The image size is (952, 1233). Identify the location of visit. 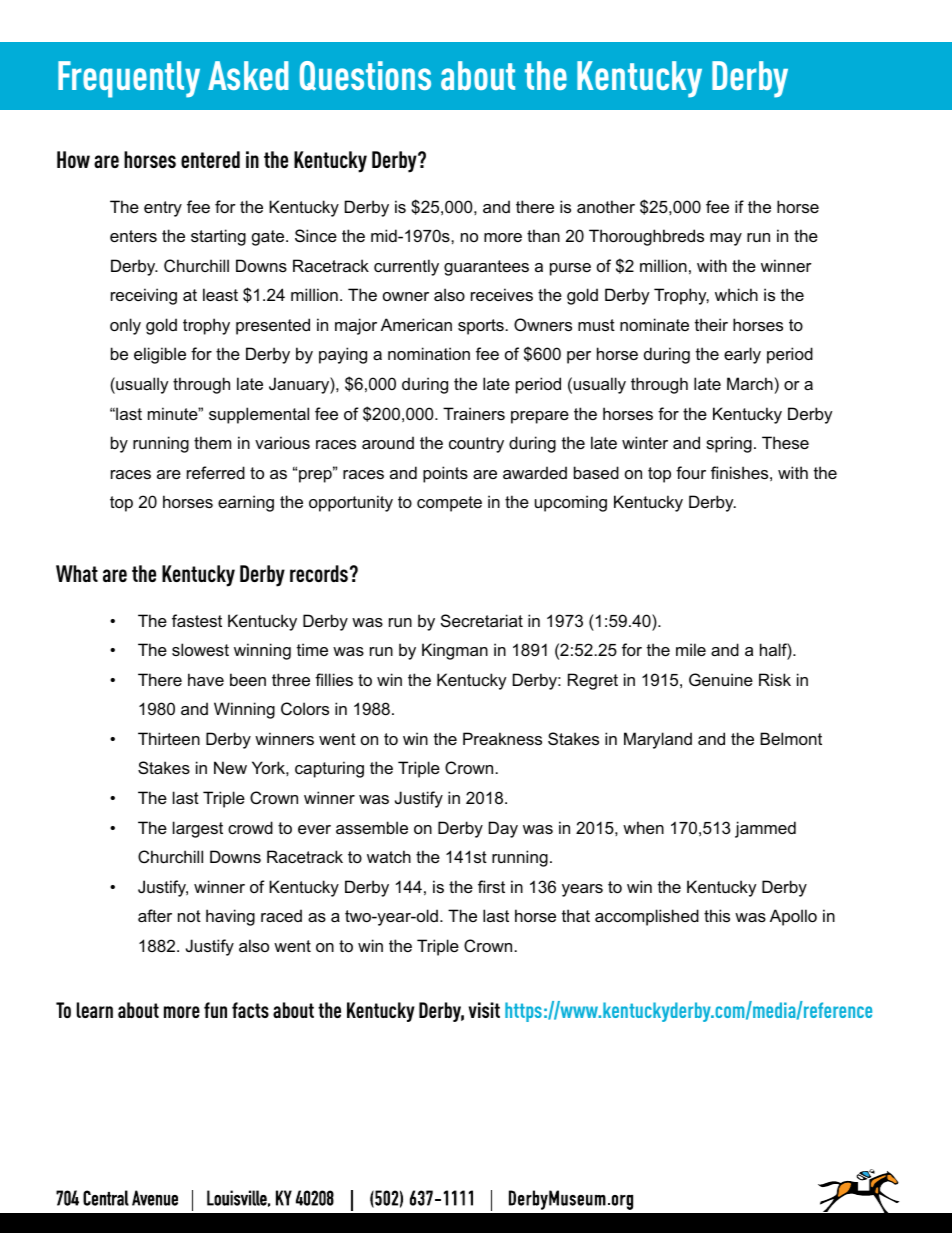
(484, 1010).
